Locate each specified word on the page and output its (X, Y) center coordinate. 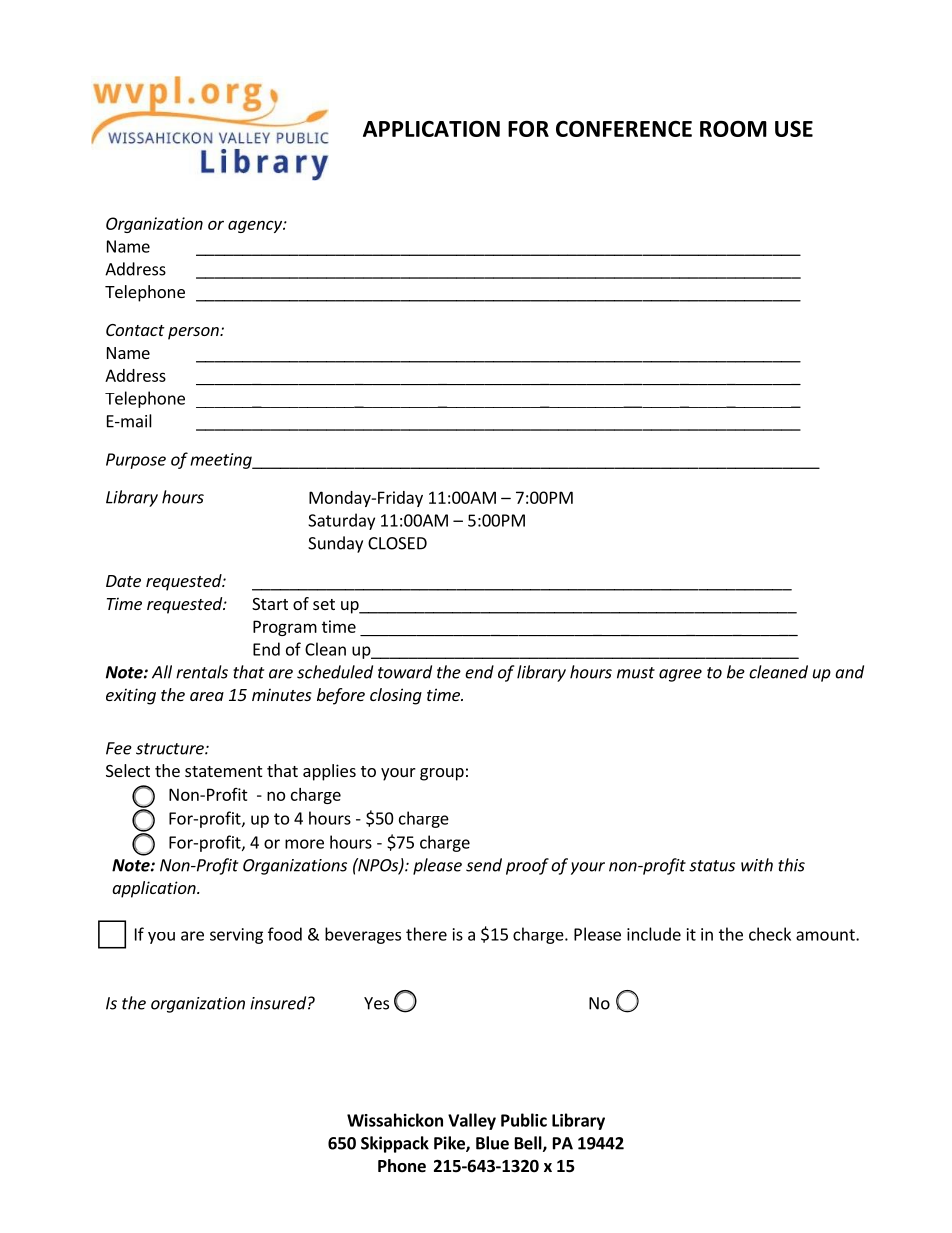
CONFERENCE (624, 129)
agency (256, 226)
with (757, 865)
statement (223, 771)
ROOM (733, 129)
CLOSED (397, 543)
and (849, 672)
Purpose (136, 461)
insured (278, 1003)
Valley (472, 1121)
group (442, 774)
